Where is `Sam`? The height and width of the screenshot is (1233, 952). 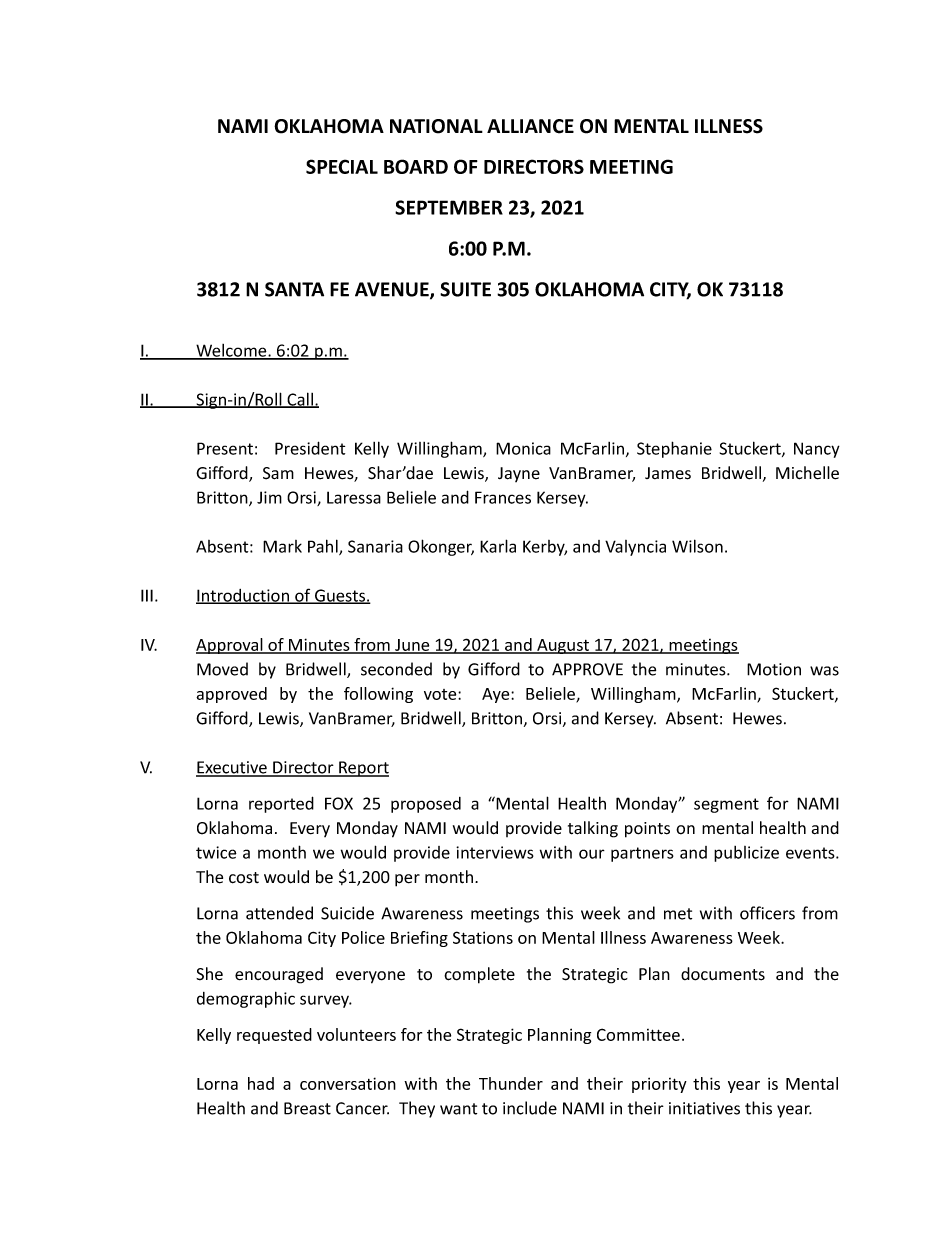
Sam is located at coordinates (278, 473).
